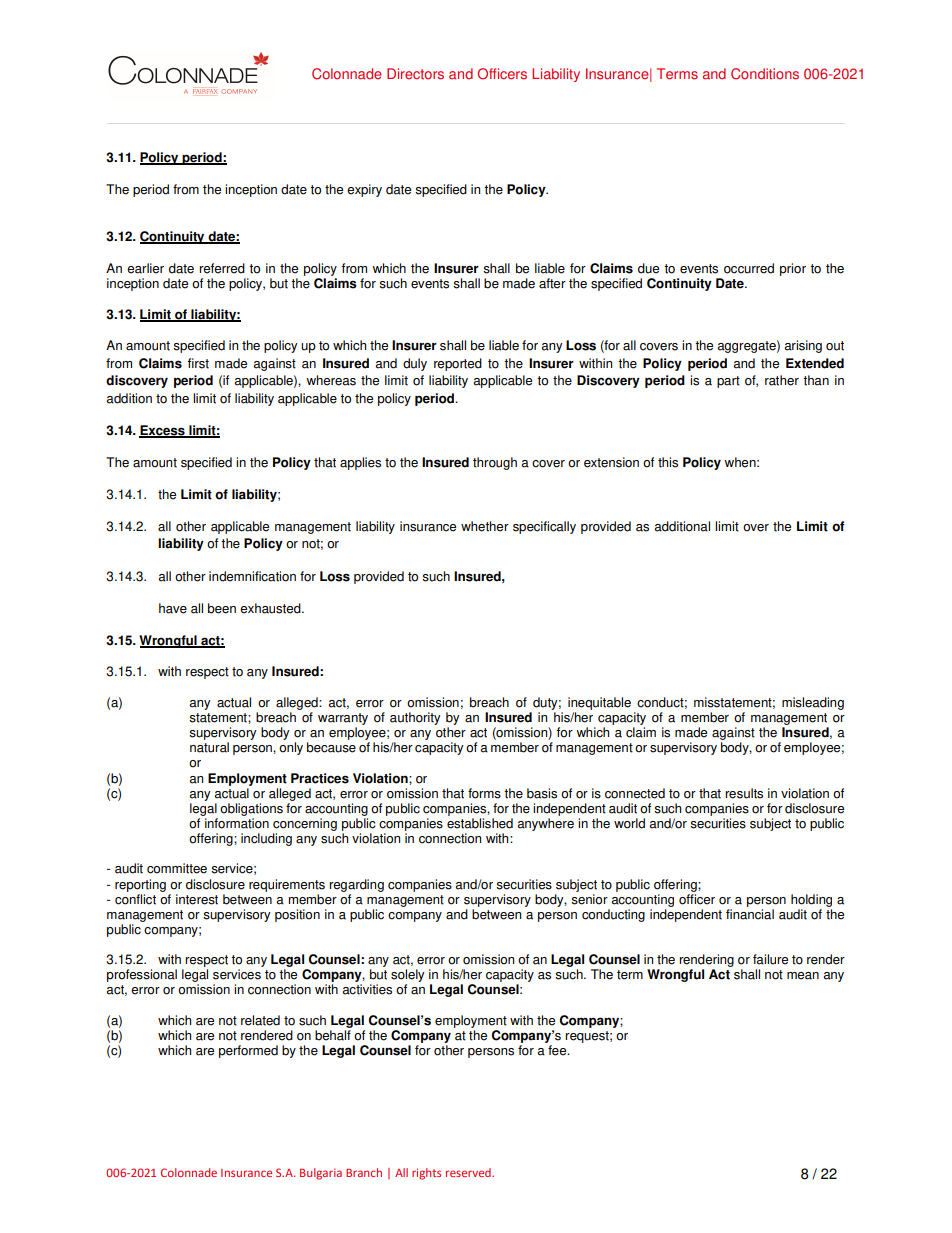  I want to click on expiry, so click(364, 190).
